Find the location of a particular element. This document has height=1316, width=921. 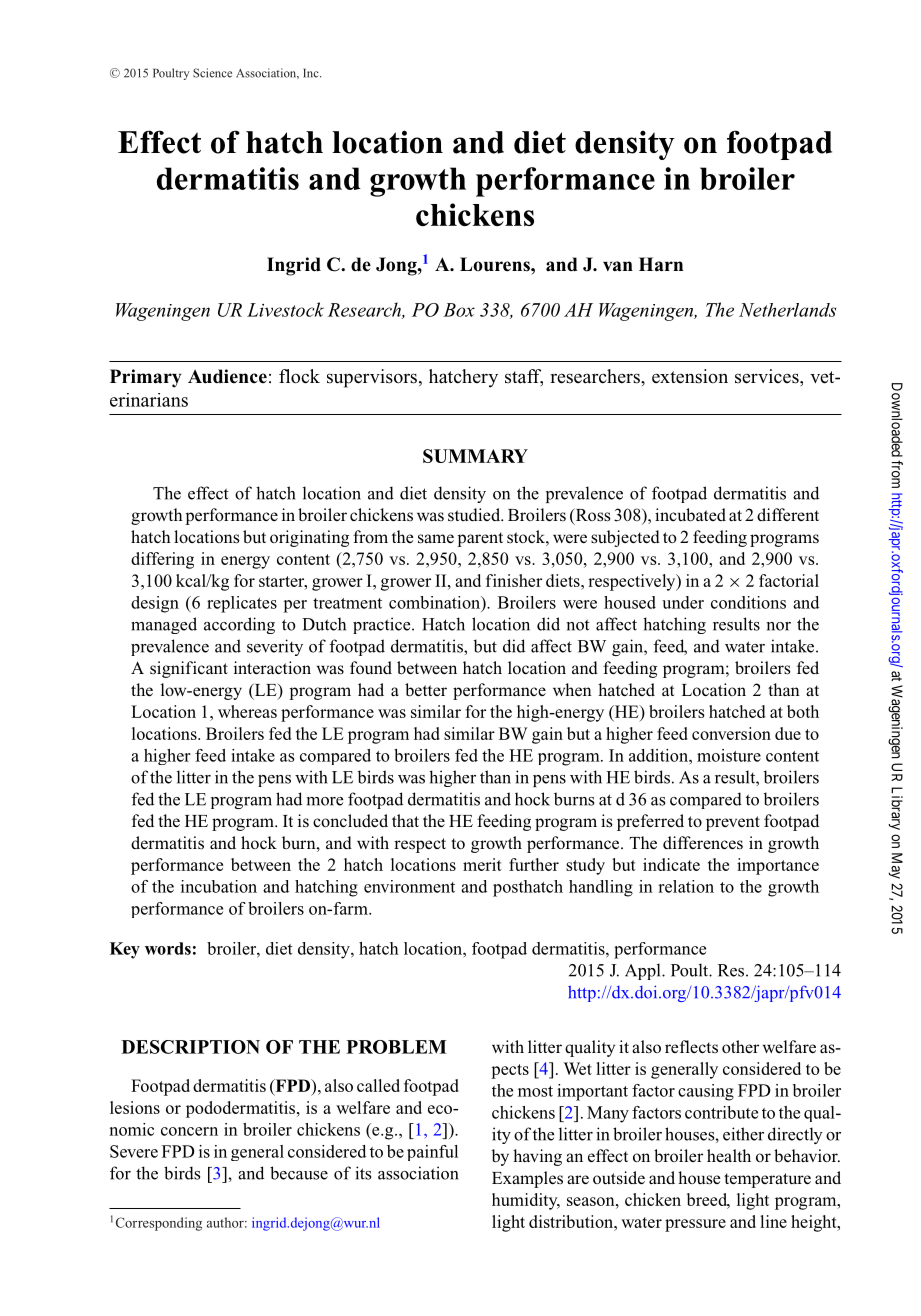

nor is located at coordinates (778, 626).
